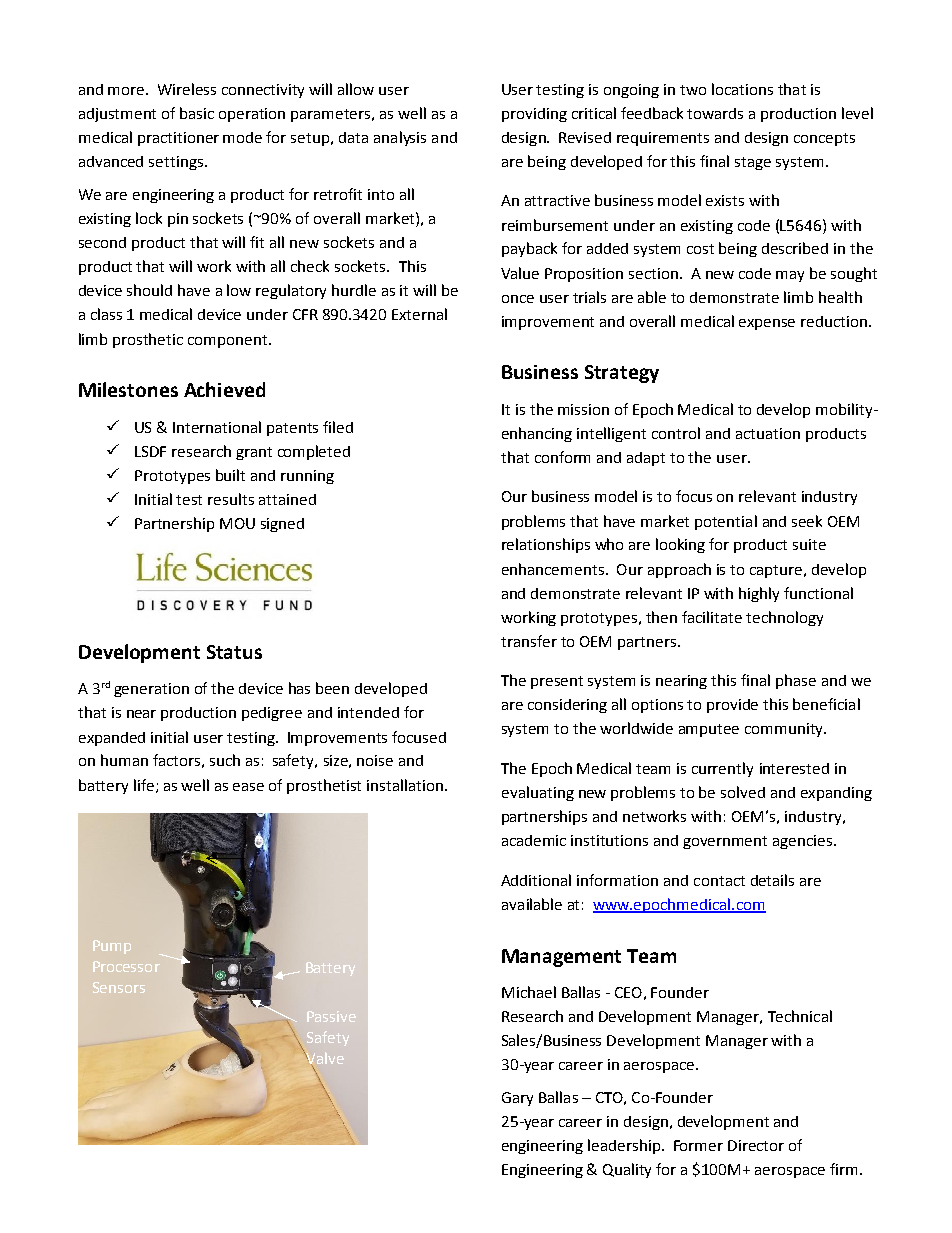  I want to click on Director, so click(756, 1145).
